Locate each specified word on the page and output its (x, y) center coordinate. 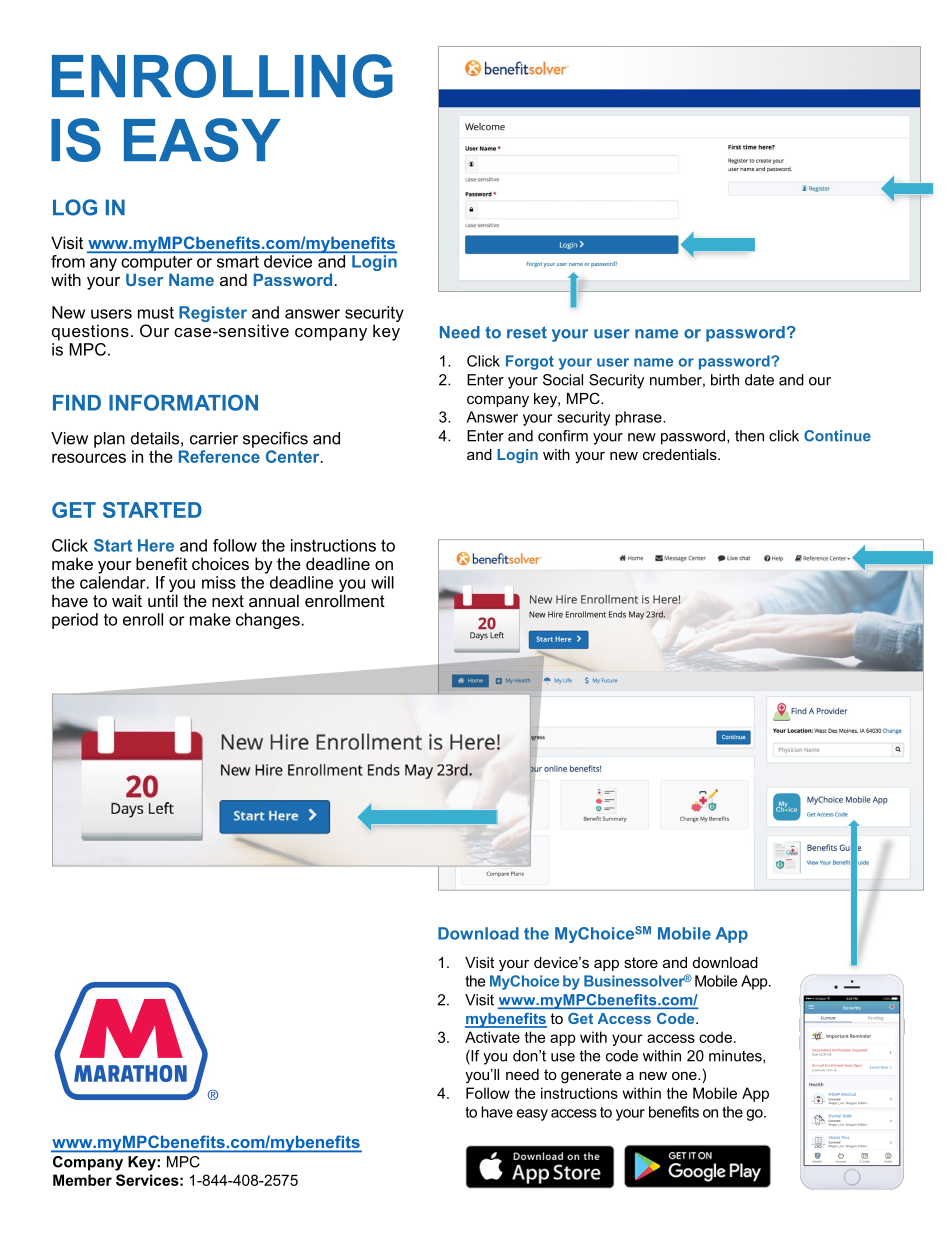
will (382, 582)
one (685, 1076)
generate (591, 1076)
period (75, 621)
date (759, 380)
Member (82, 1180)
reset (527, 332)
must (156, 313)
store (641, 962)
